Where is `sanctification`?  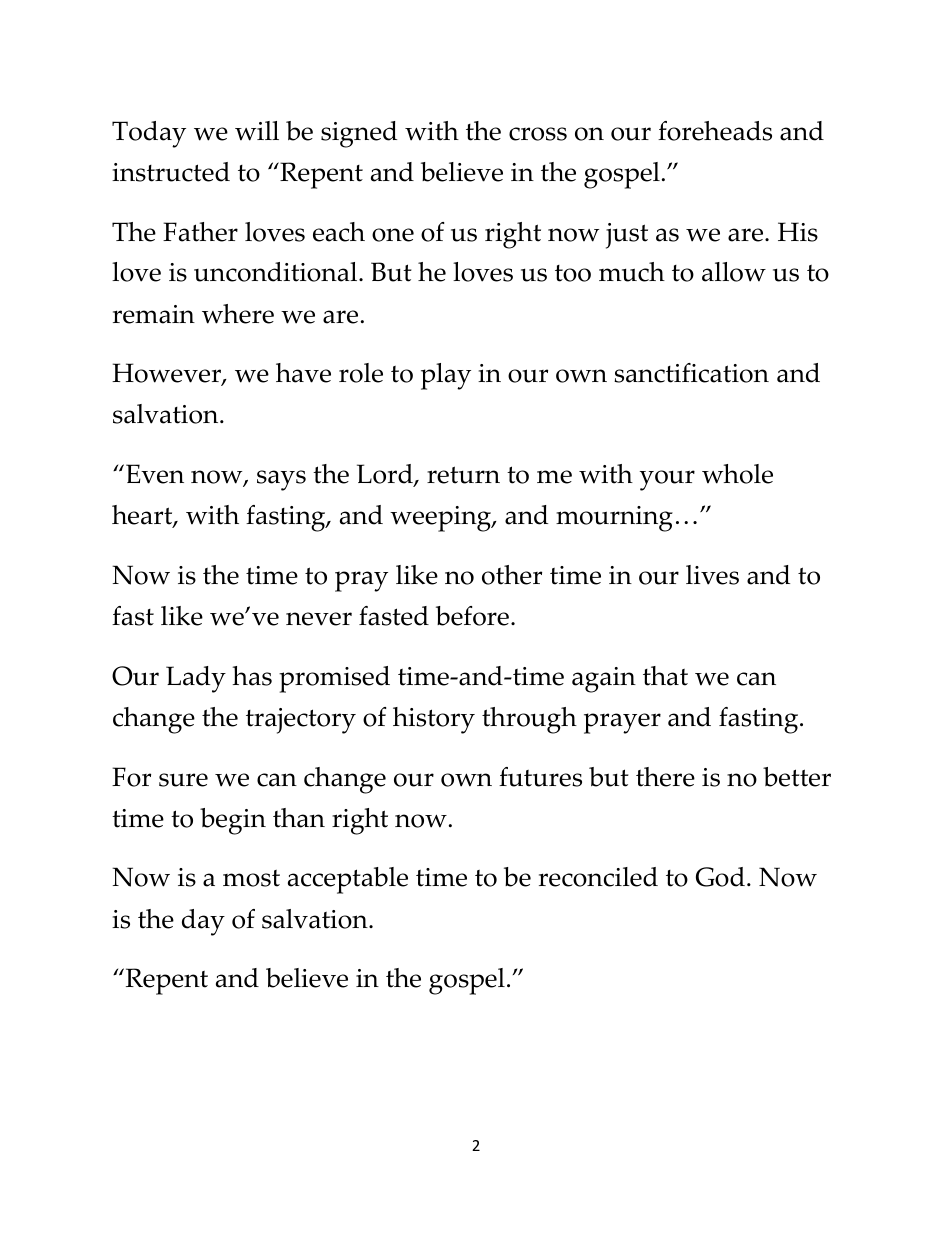
sanctification is located at coordinates (691, 373).
